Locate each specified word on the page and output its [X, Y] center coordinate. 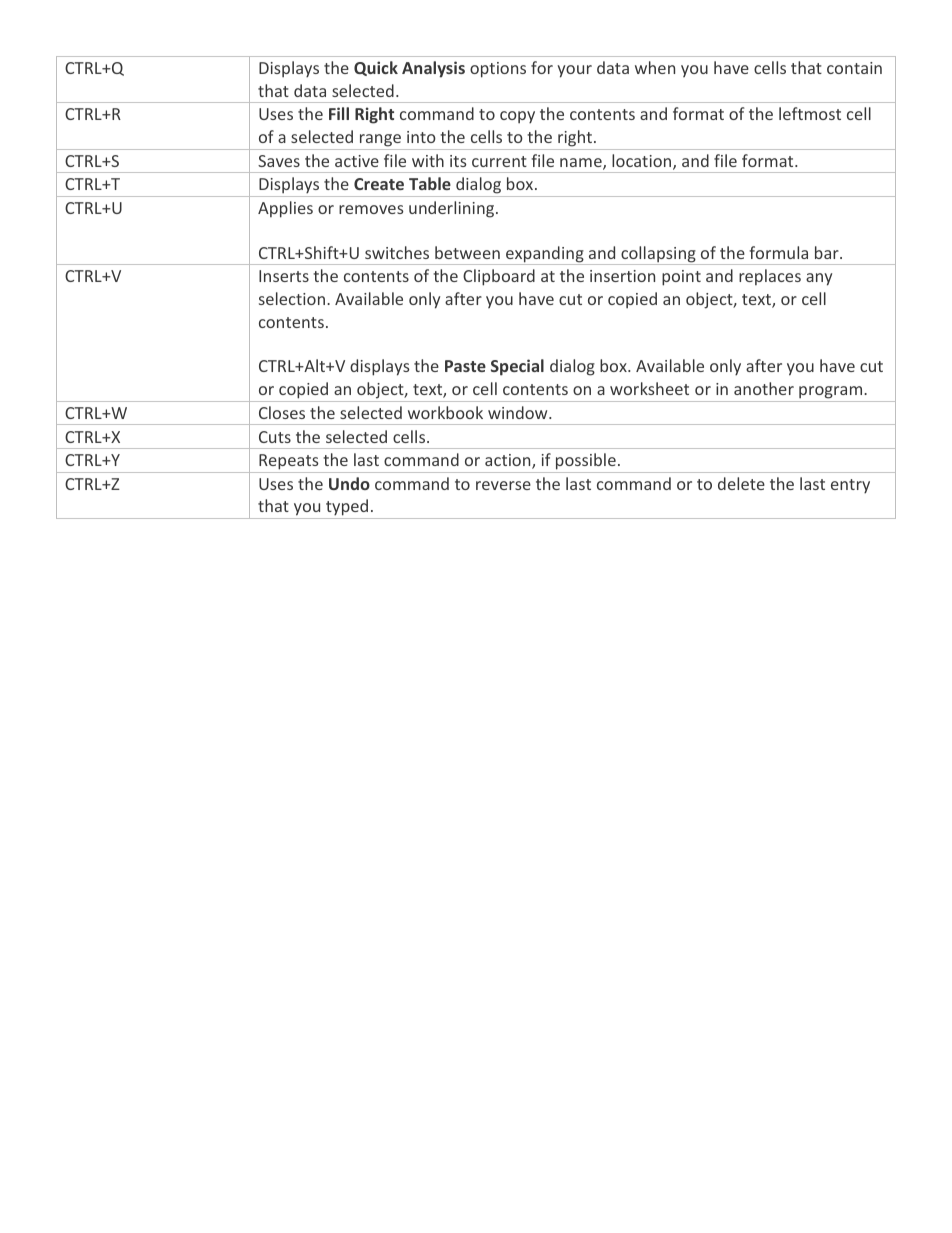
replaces [770, 277]
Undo [349, 483]
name [582, 164]
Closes [282, 412]
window [519, 412]
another [764, 388]
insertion [622, 276]
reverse [503, 485]
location [643, 162]
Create [379, 184]
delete [741, 483]
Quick [376, 68]
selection [292, 298]
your [574, 71]
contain [854, 68]
